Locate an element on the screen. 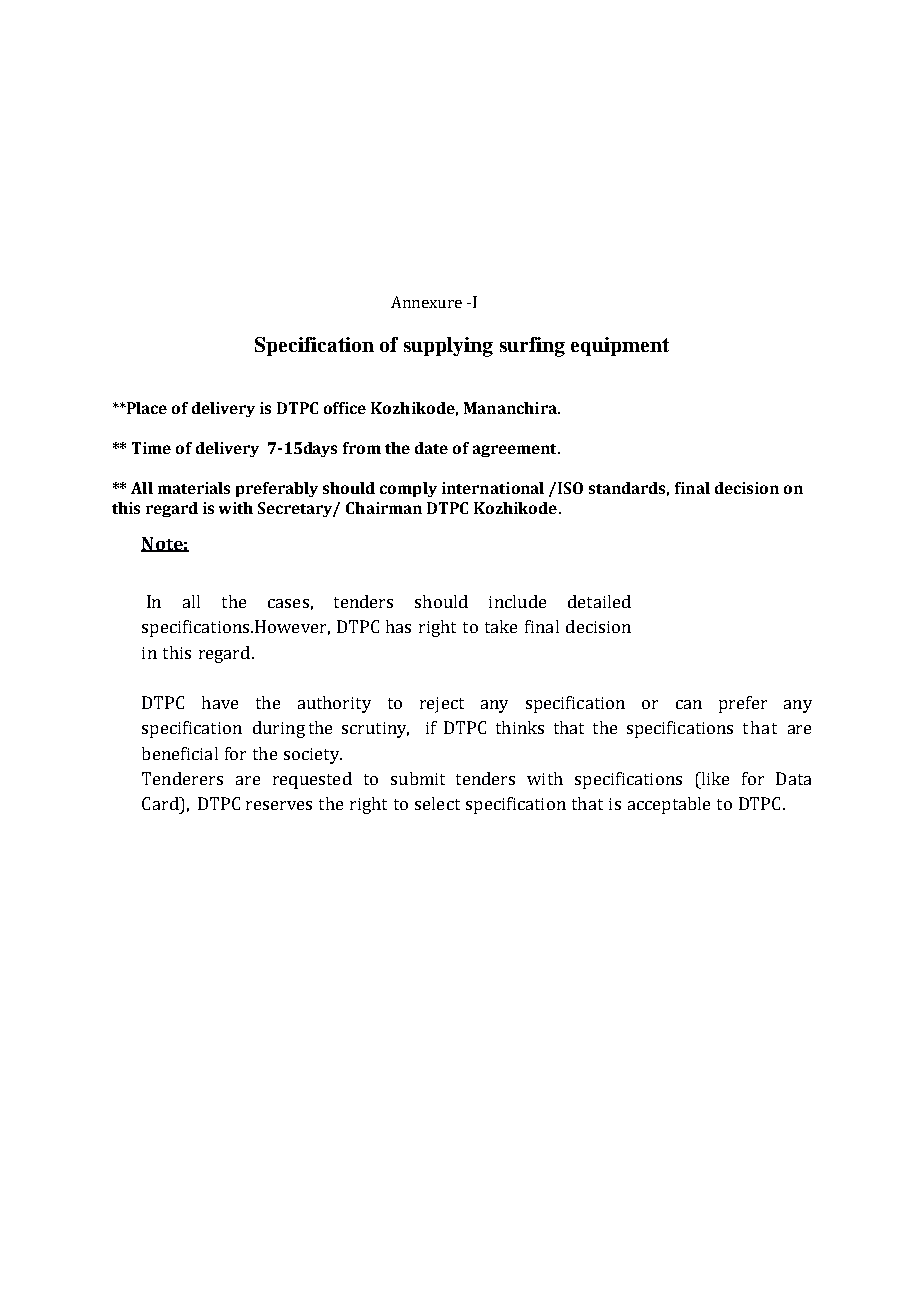  reject is located at coordinates (442, 705).
